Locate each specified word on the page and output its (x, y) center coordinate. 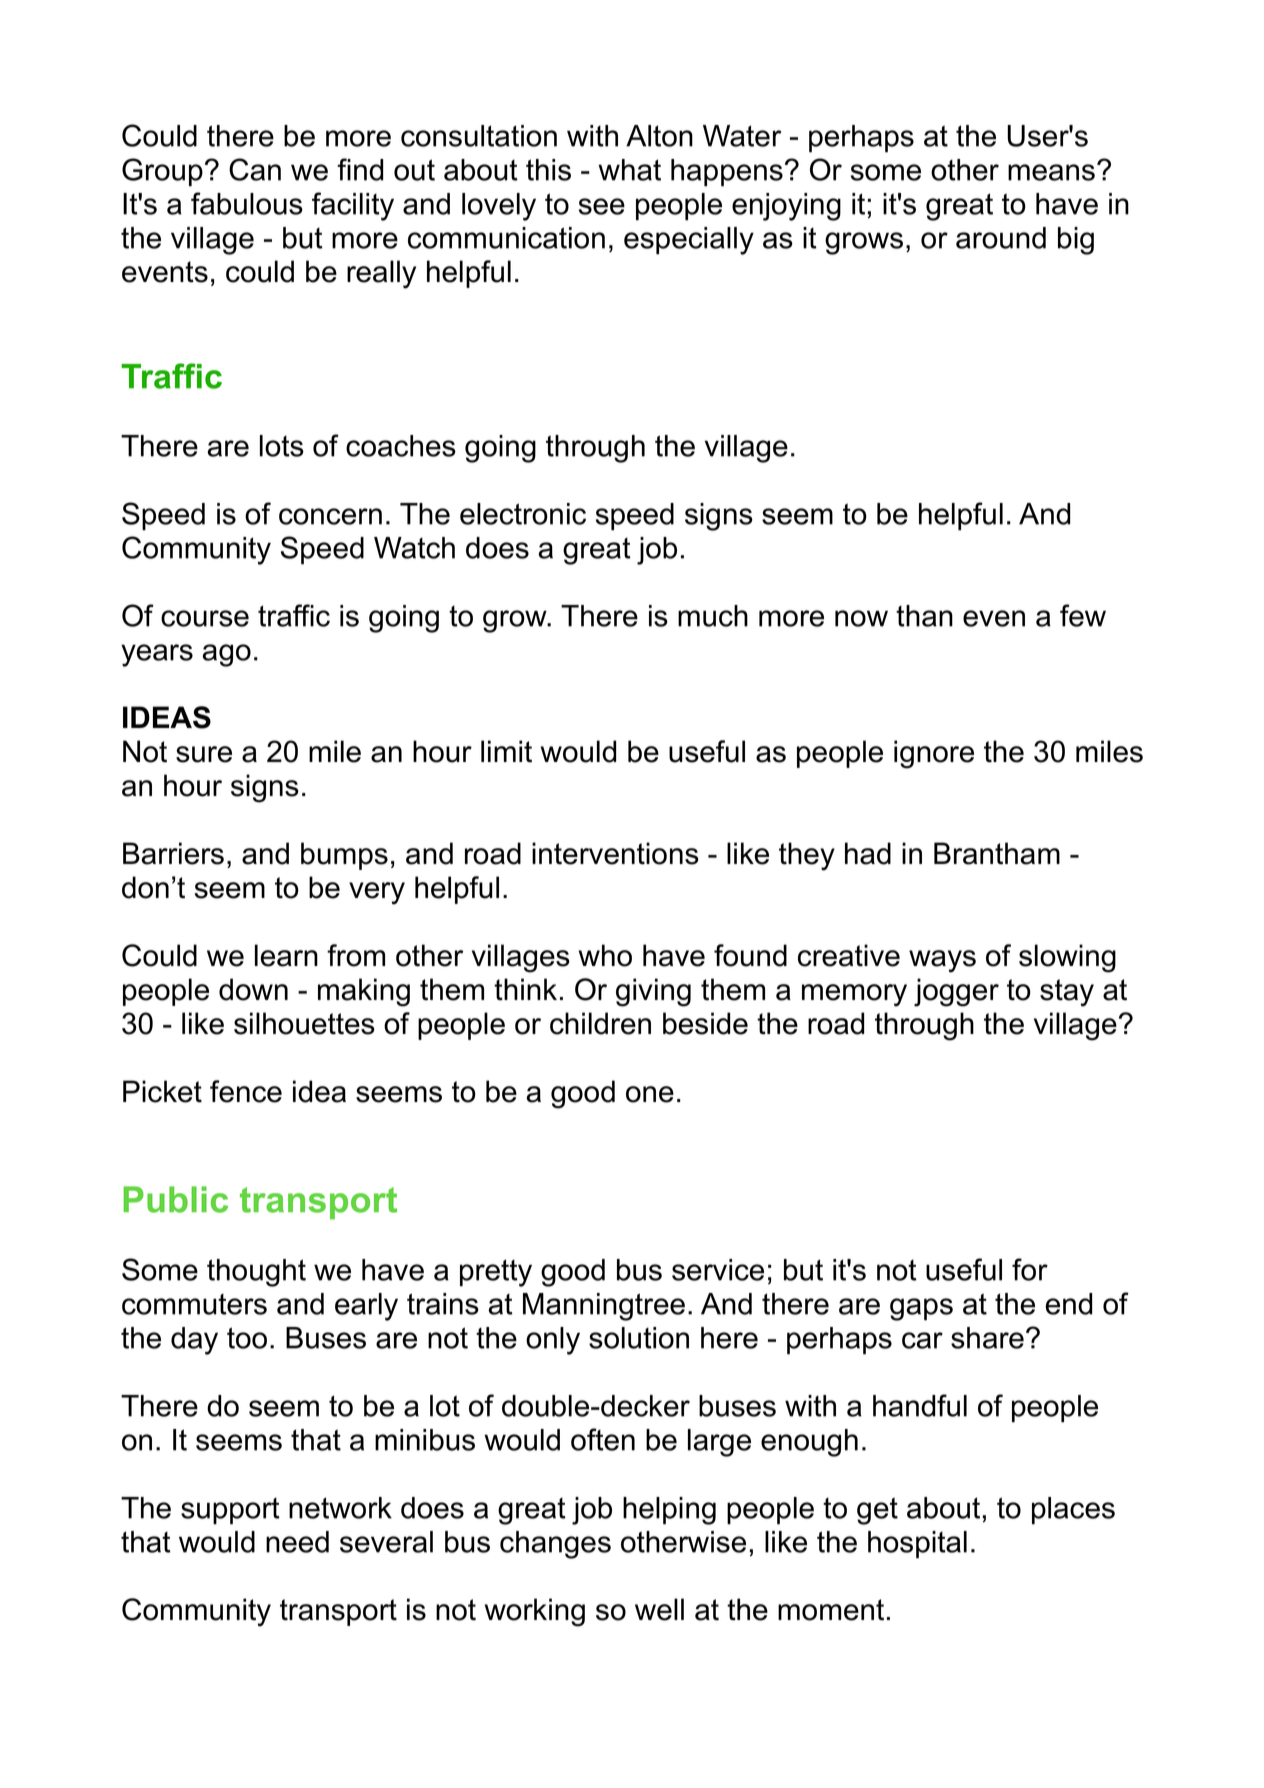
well (659, 1609)
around (1001, 238)
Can (255, 169)
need (297, 1542)
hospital (917, 1545)
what (629, 170)
